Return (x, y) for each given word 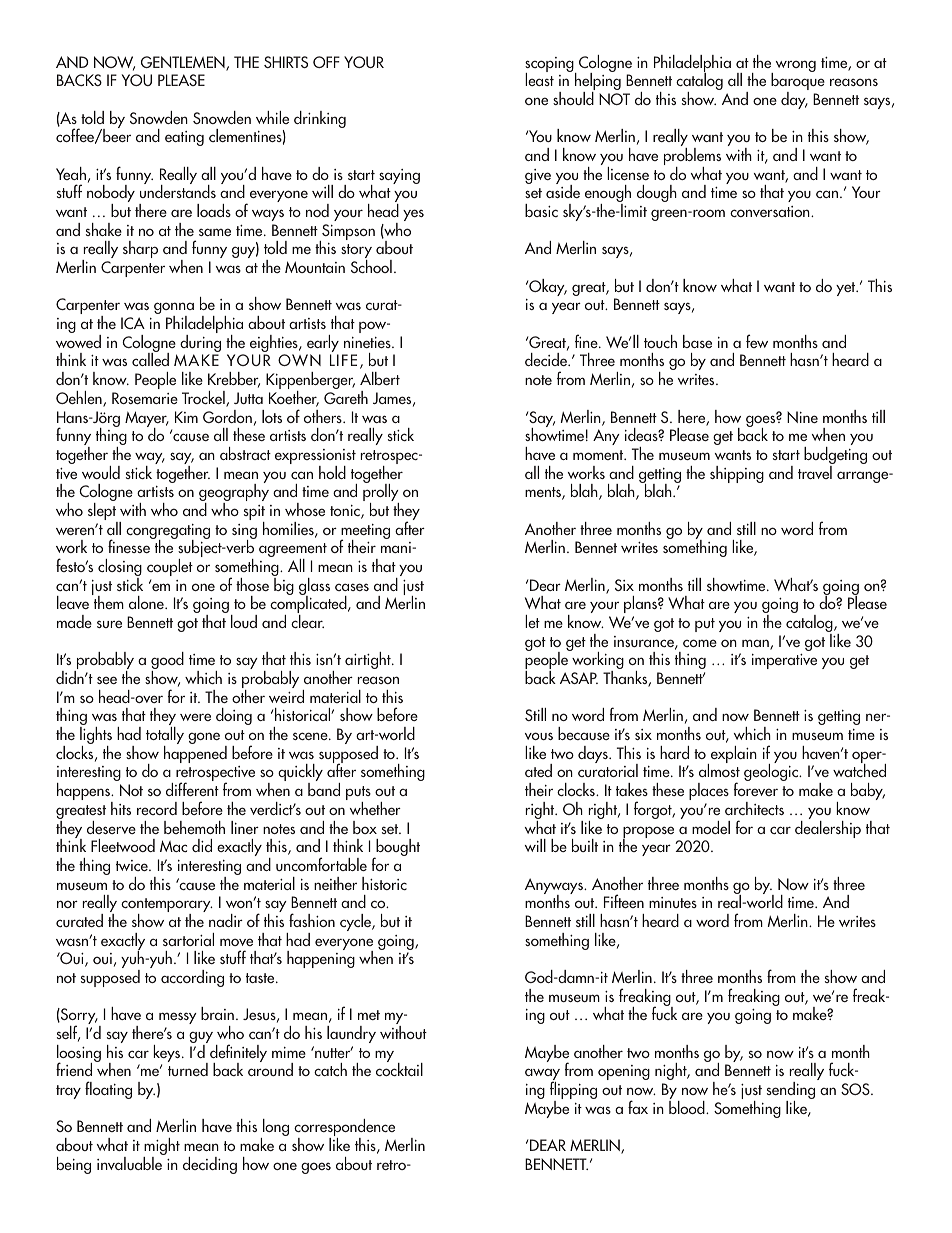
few (757, 341)
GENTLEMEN (184, 63)
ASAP (579, 678)
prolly (381, 493)
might (161, 1148)
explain (732, 756)
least (539, 78)
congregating (168, 533)
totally (165, 737)
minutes (673, 902)
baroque (798, 82)
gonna (174, 309)
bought (397, 849)
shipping (737, 474)
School (371, 266)
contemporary (166, 906)
